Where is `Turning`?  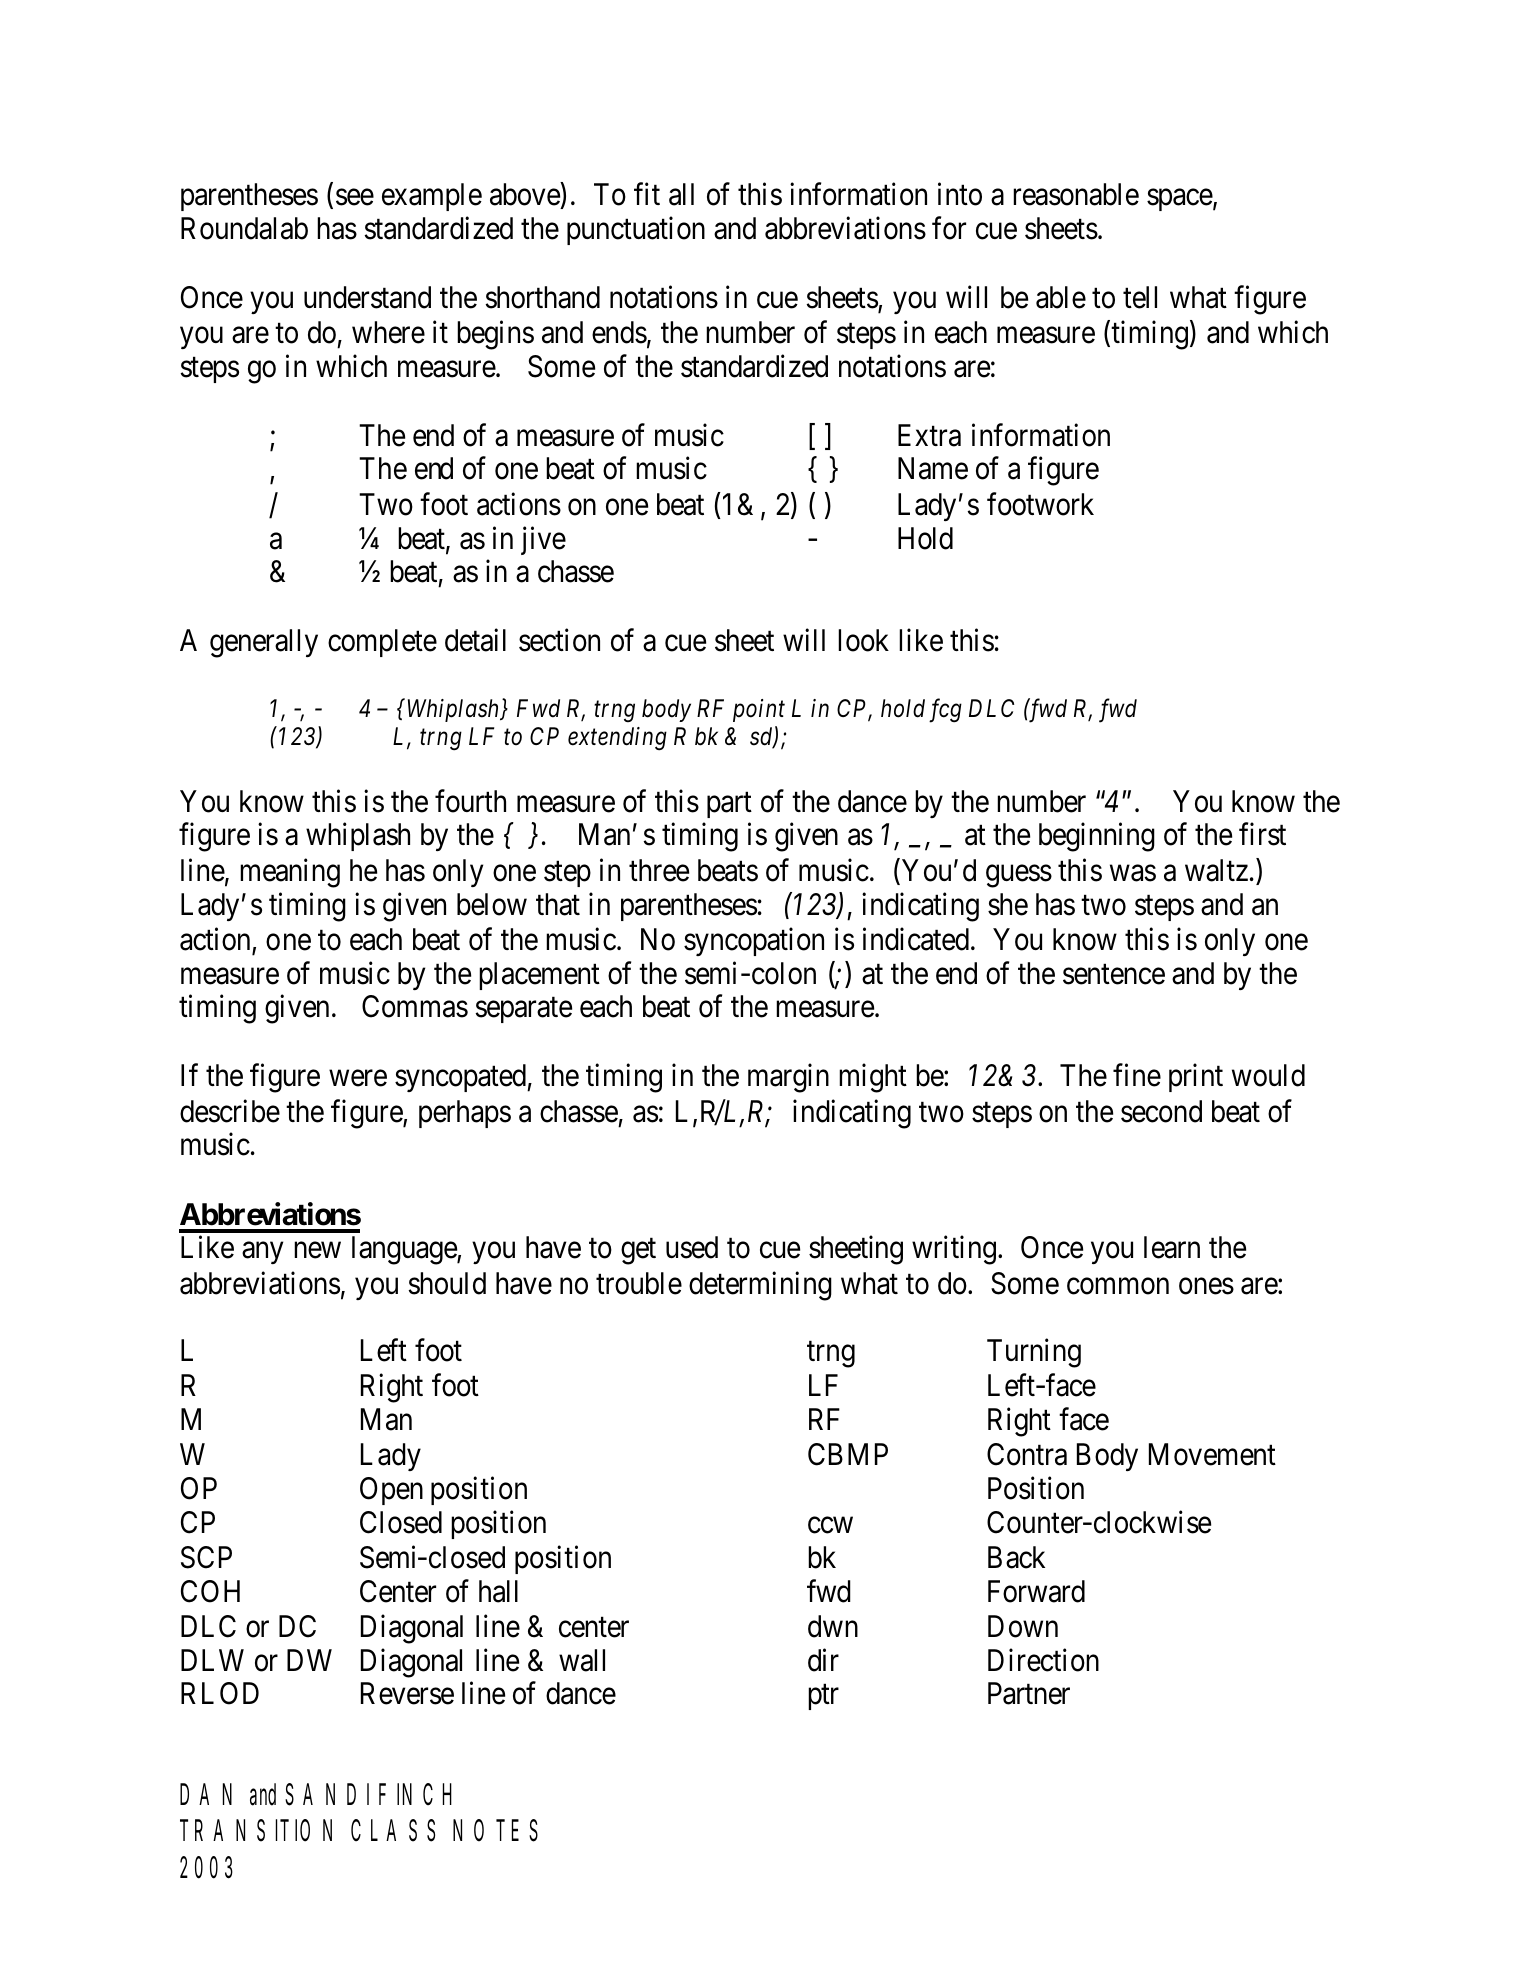
Turning is located at coordinates (1034, 1353).
